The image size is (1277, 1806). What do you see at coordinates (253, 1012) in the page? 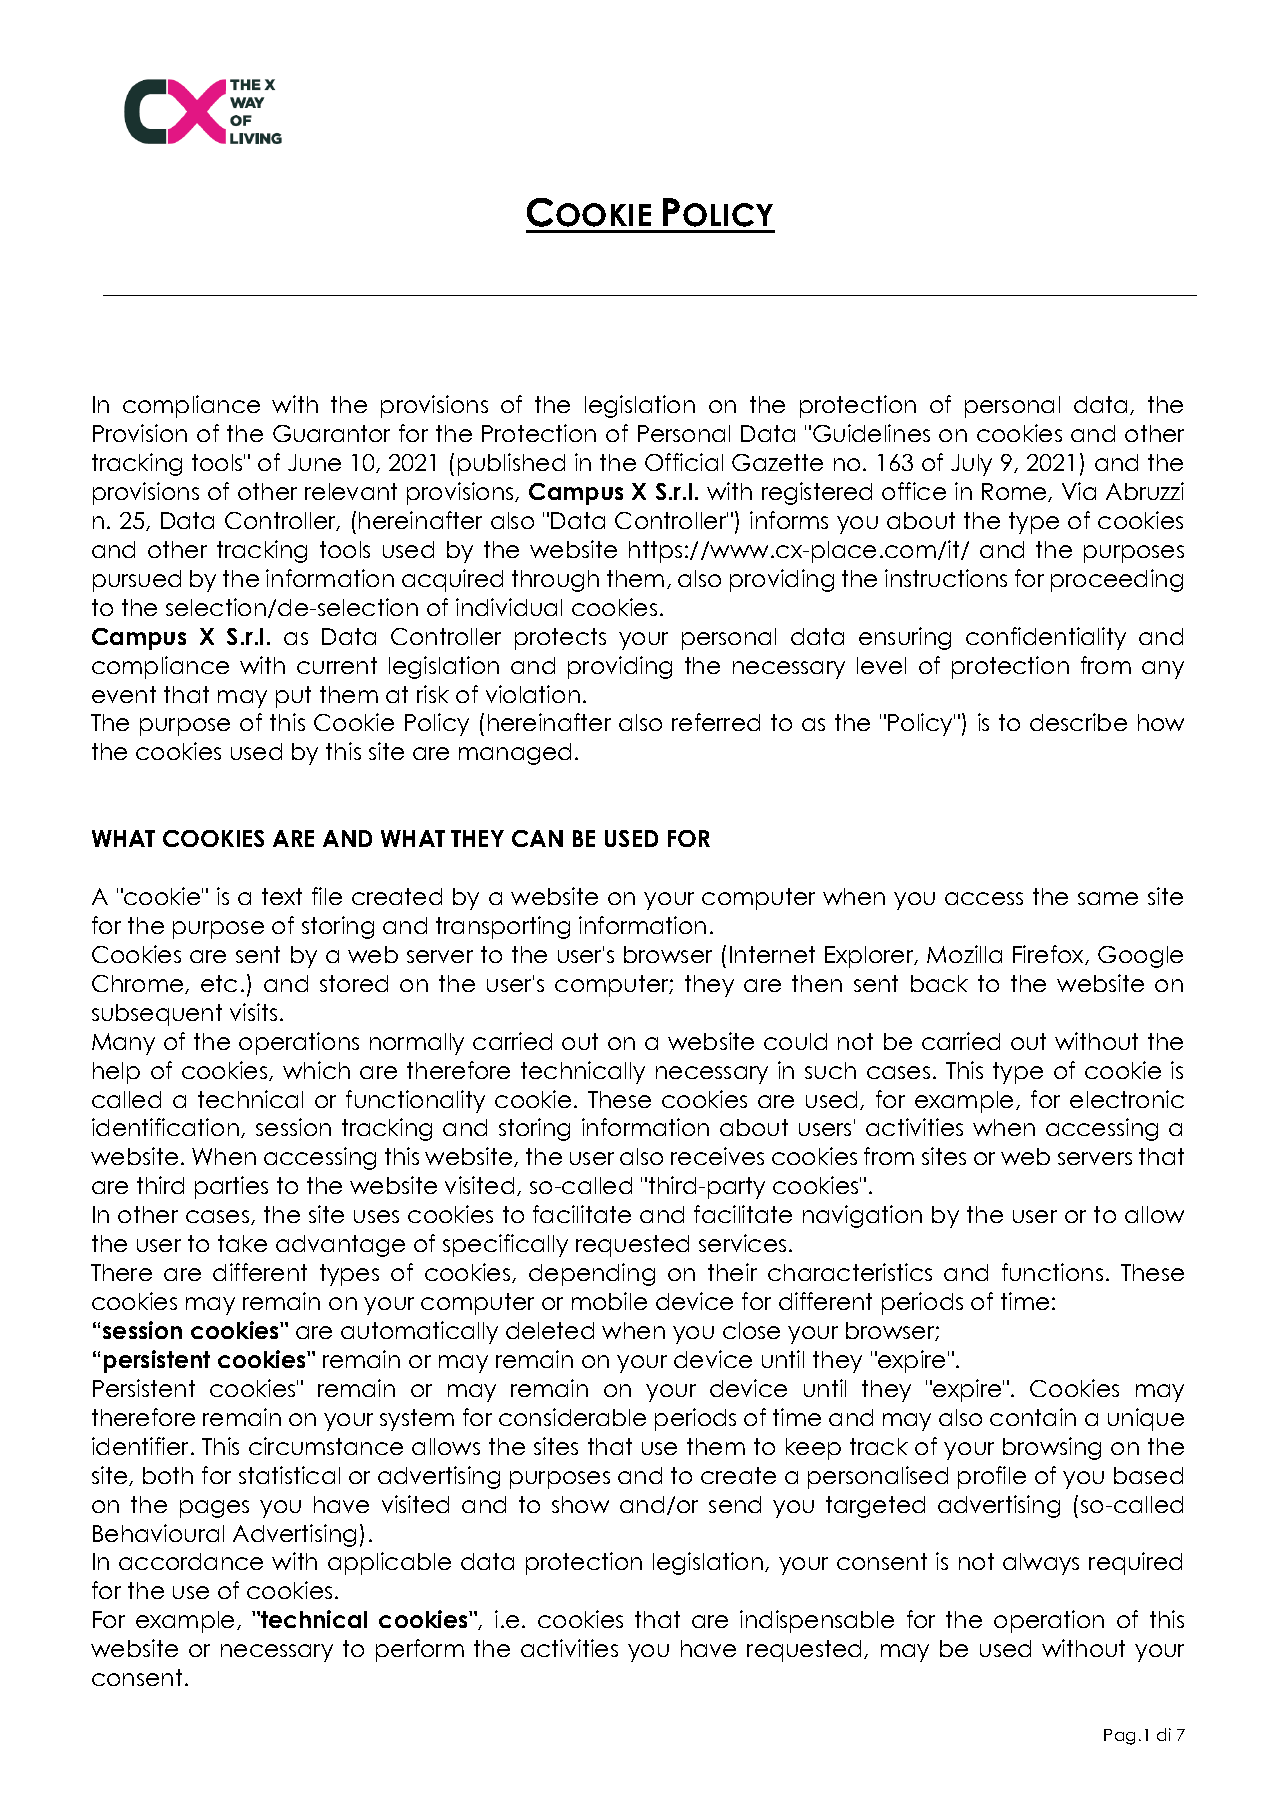
I see `visits` at bounding box center [253, 1012].
